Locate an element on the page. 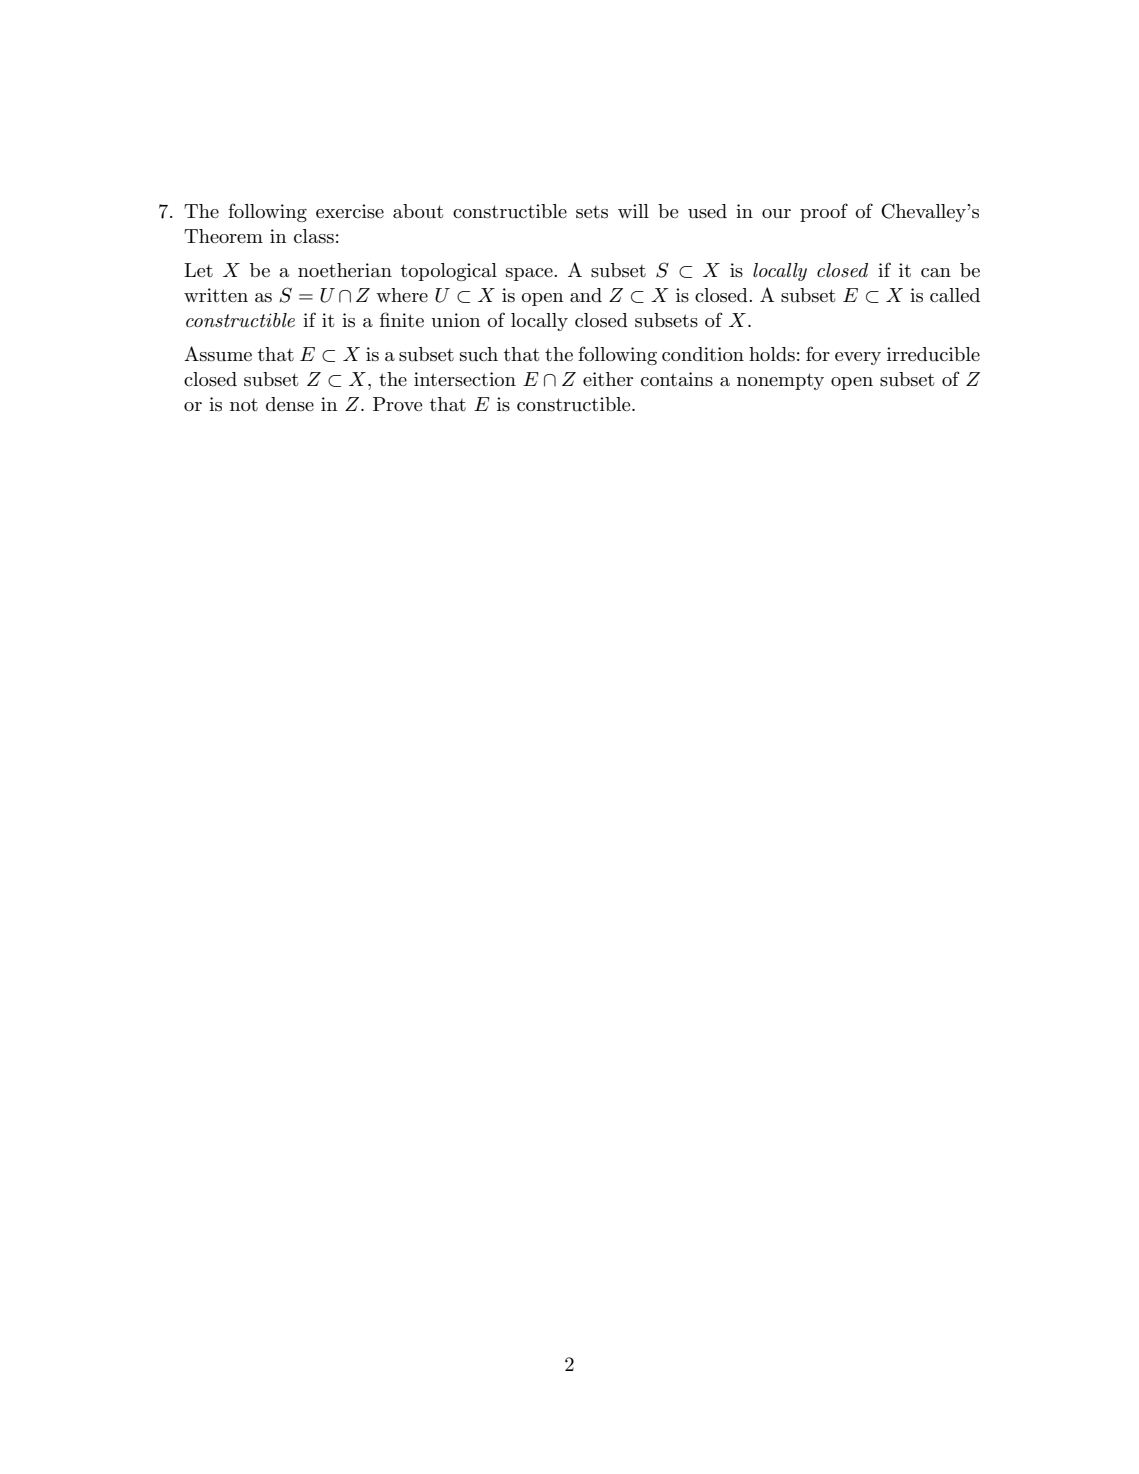 The image size is (1139, 1474). will is located at coordinates (633, 211).
